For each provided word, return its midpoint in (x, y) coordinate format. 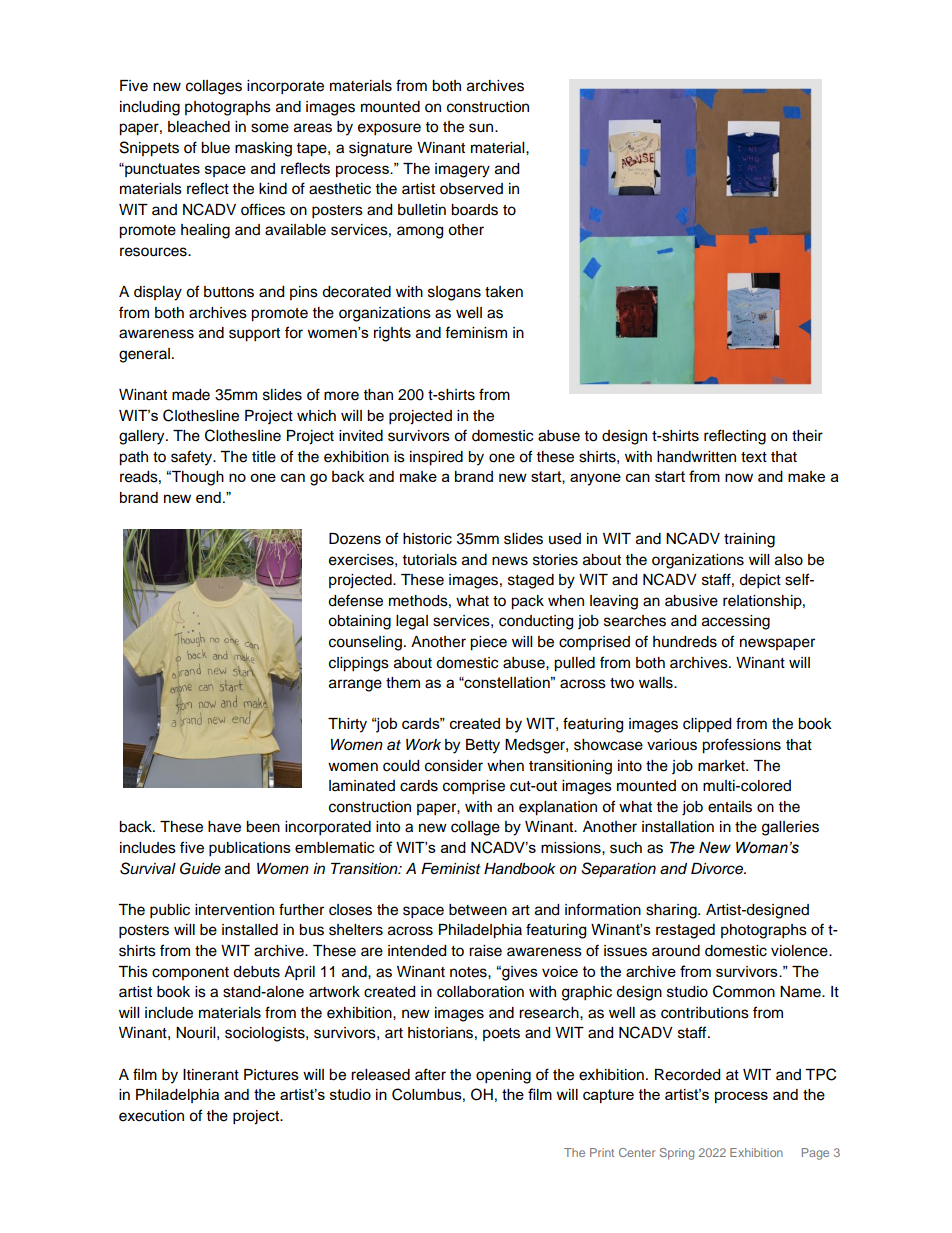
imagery (462, 170)
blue (215, 148)
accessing (736, 622)
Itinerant (211, 1075)
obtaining (359, 622)
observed (471, 189)
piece (488, 643)
